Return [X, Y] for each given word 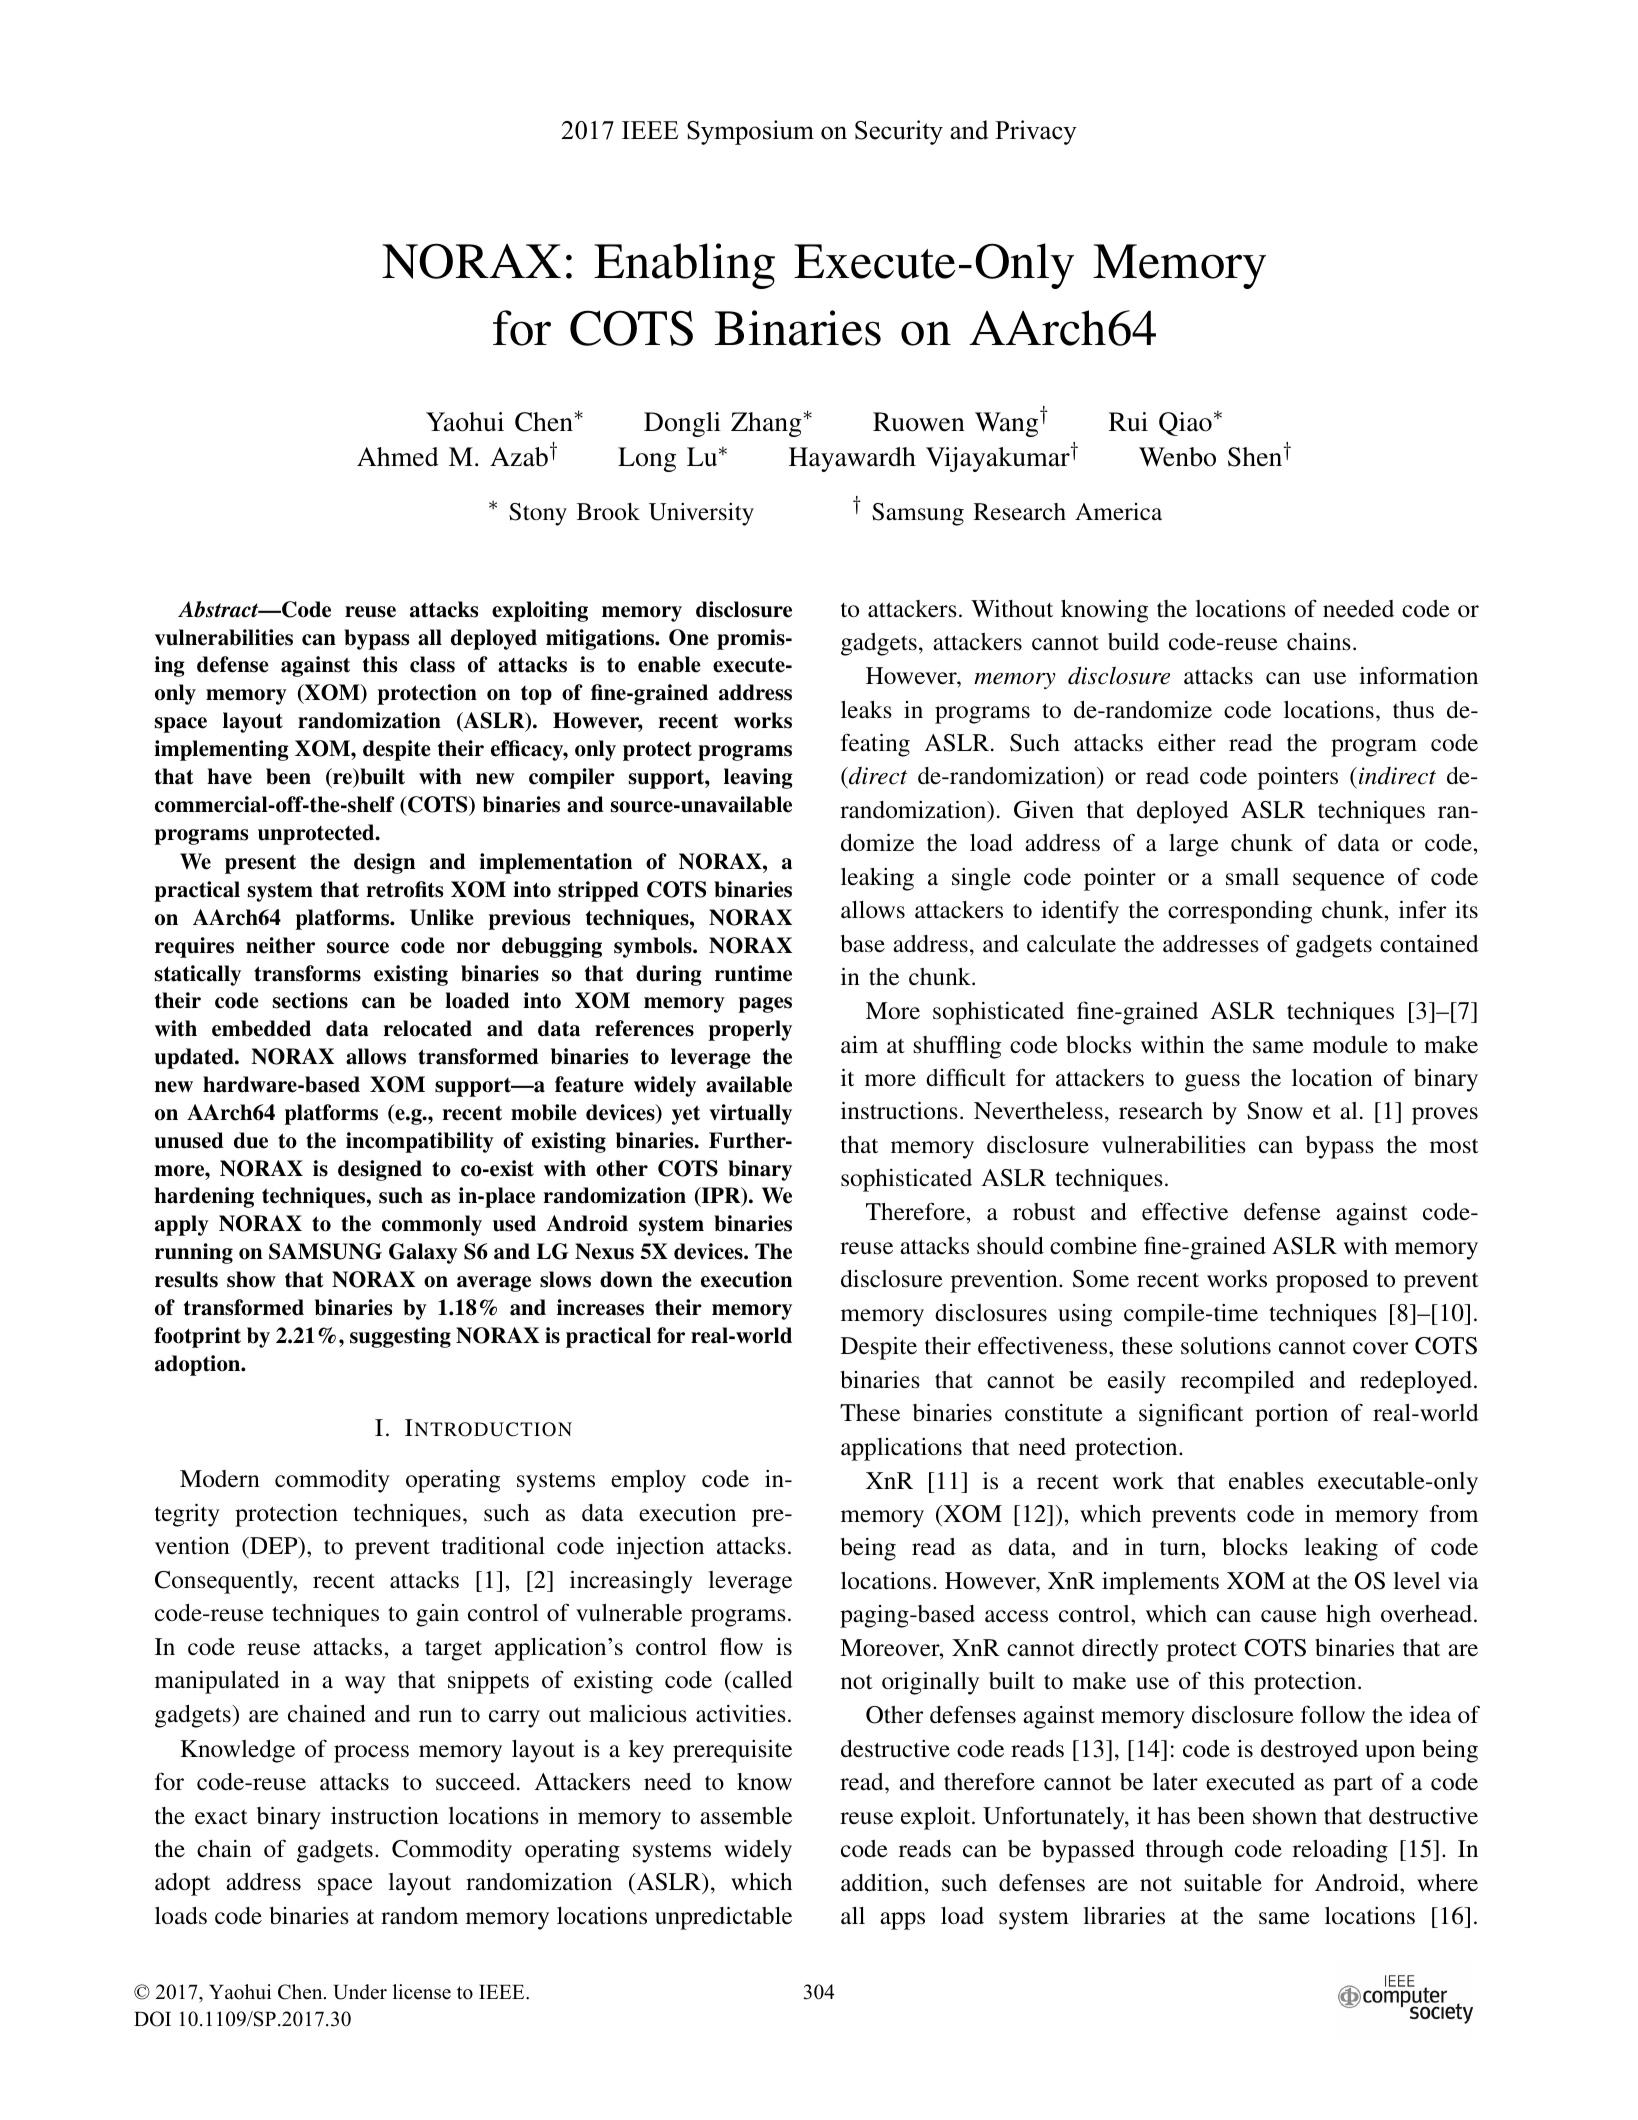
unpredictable [723, 1918]
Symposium [750, 132]
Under [360, 1992]
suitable [1223, 1883]
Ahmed [398, 457]
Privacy [1036, 132]
